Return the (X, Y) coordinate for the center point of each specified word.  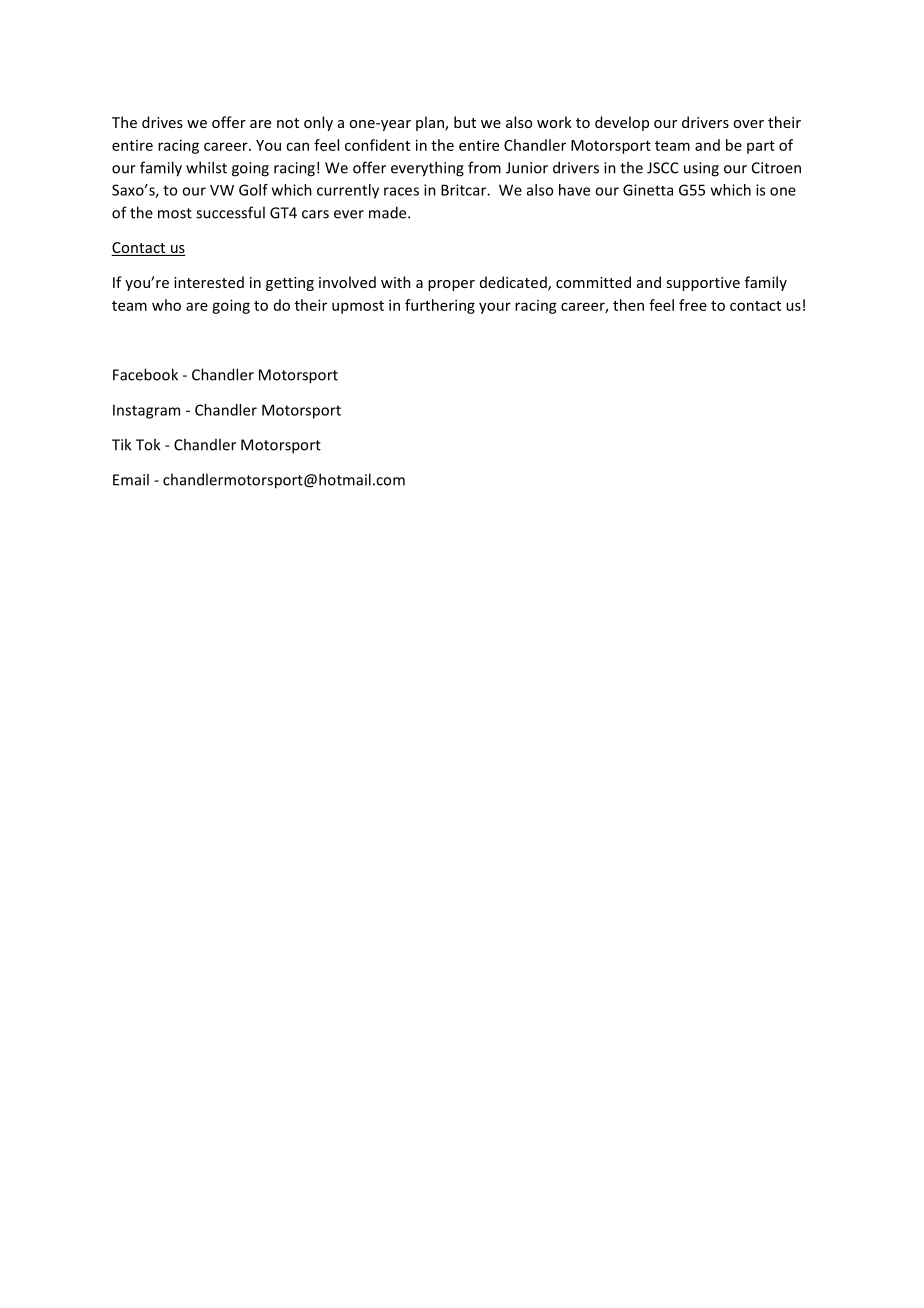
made (389, 212)
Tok (148, 444)
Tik (121, 444)
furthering (440, 306)
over (748, 124)
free (693, 305)
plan (431, 123)
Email (131, 479)
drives (162, 122)
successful (230, 212)
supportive (703, 284)
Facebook (145, 374)
